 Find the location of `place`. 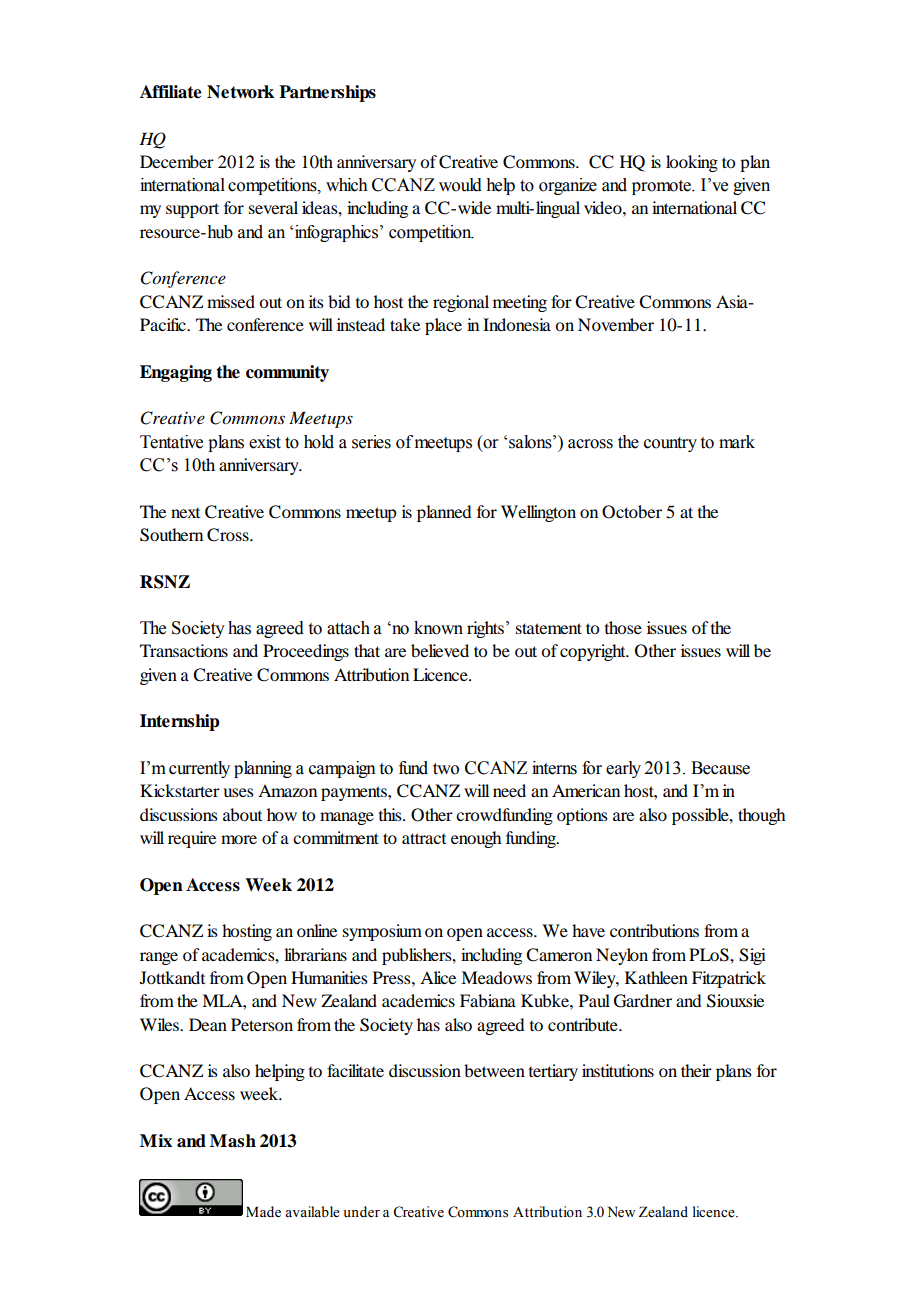

place is located at coordinates (443, 326).
